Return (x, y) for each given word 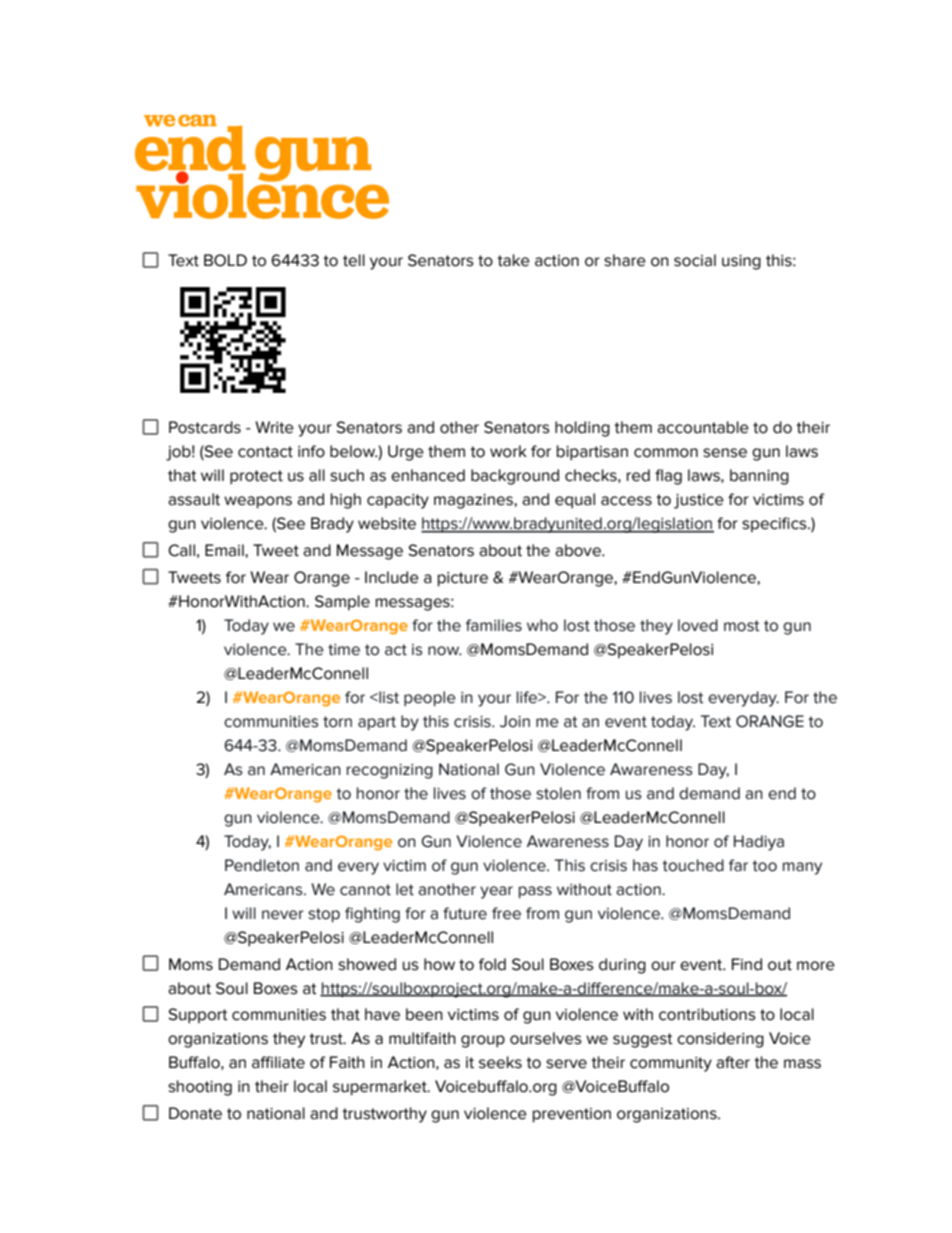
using (741, 262)
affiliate (278, 1062)
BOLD (225, 260)
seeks (500, 1062)
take (513, 260)
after (733, 1062)
